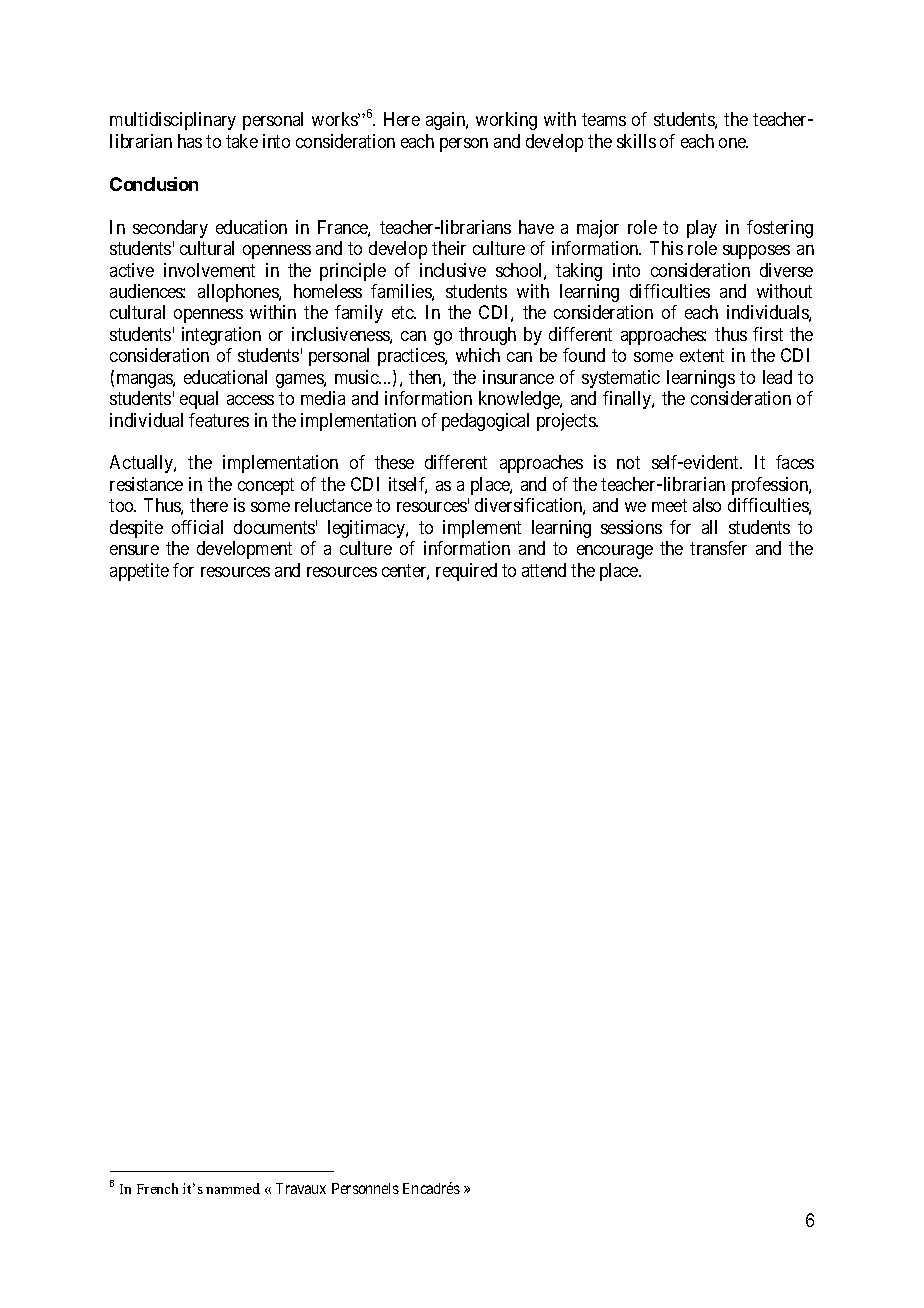 This image has width=924, height=1308. I want to click on also, so click(707, 505).
